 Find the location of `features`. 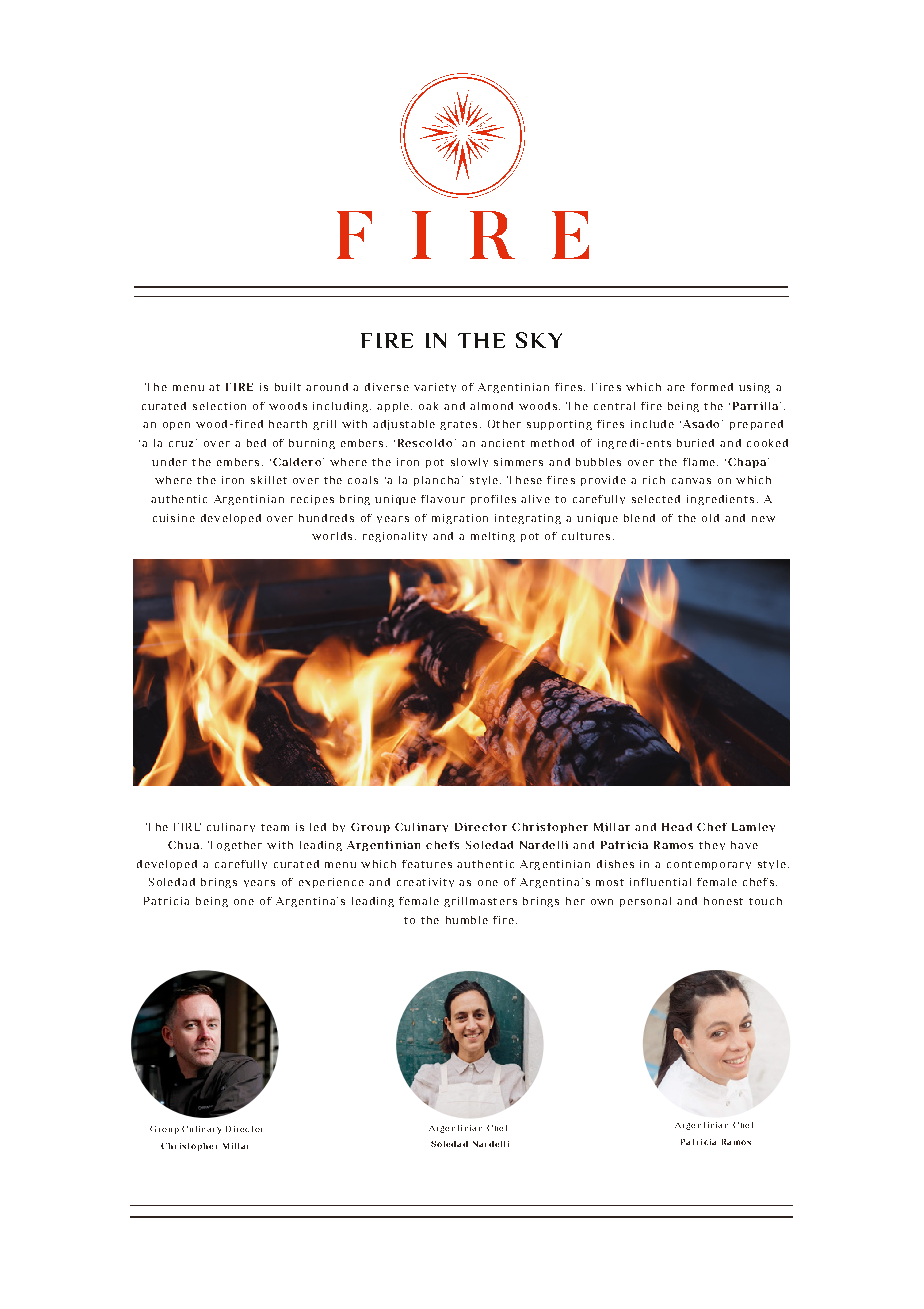

features is located at coordinates (427, 864).
